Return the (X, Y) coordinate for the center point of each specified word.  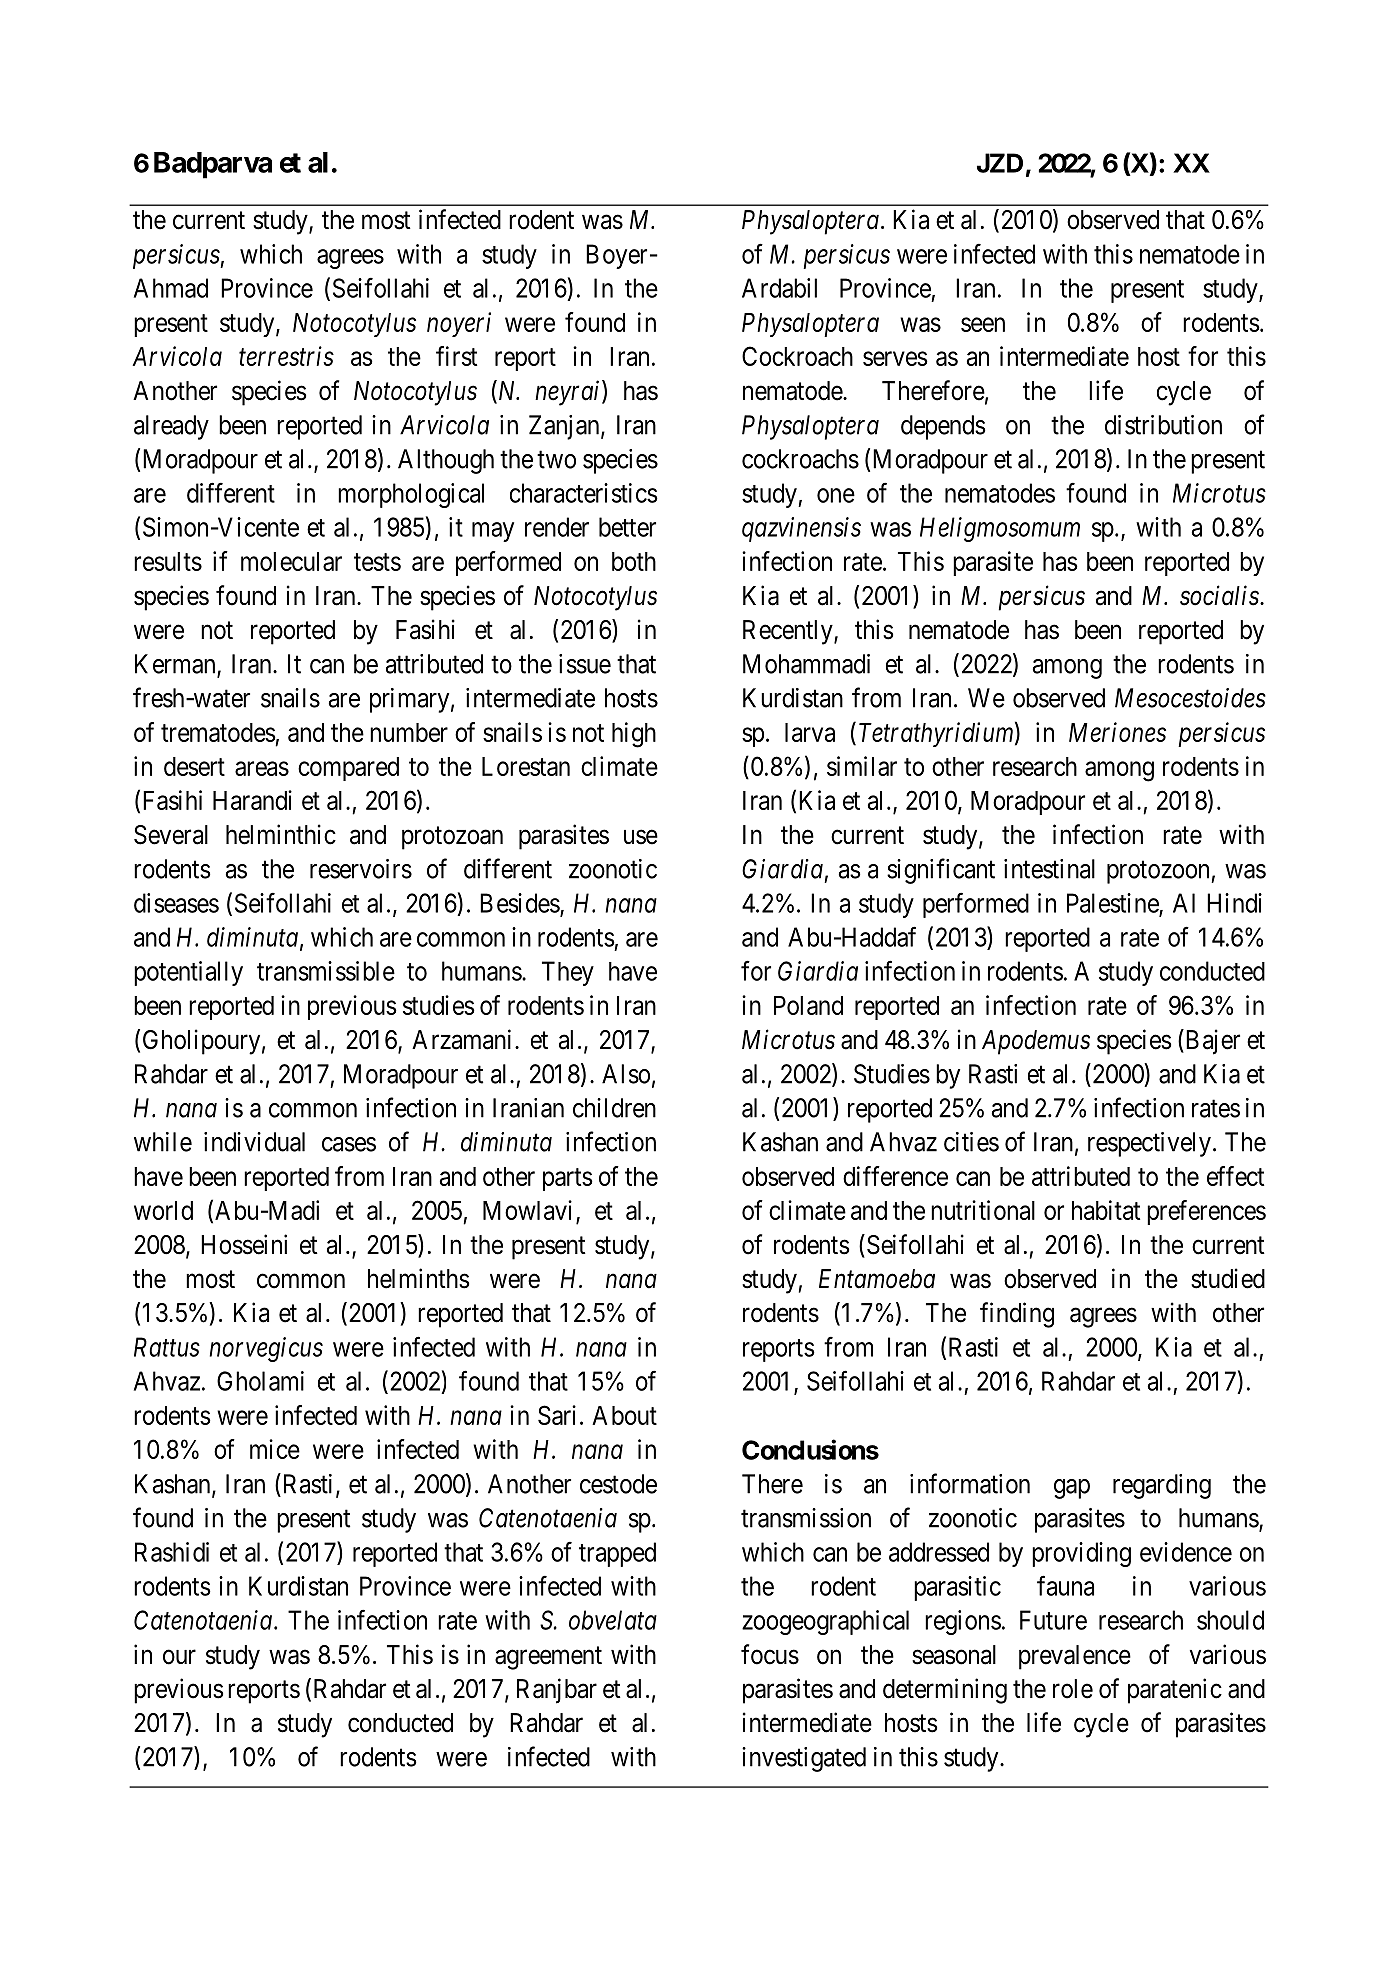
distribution (1163, 425)
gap (1072, 1489)
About (624, 1415)
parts (568, 1179)
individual (254, 1142)
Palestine (1113, 904)
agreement (548, 1658)
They (568, 973)
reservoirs (361, 869)
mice (275, 1449)
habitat (1106, 1210)
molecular (291, 561)
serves (895, 358)
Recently (789, 632)
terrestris (286, 356)
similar (862, 766)
